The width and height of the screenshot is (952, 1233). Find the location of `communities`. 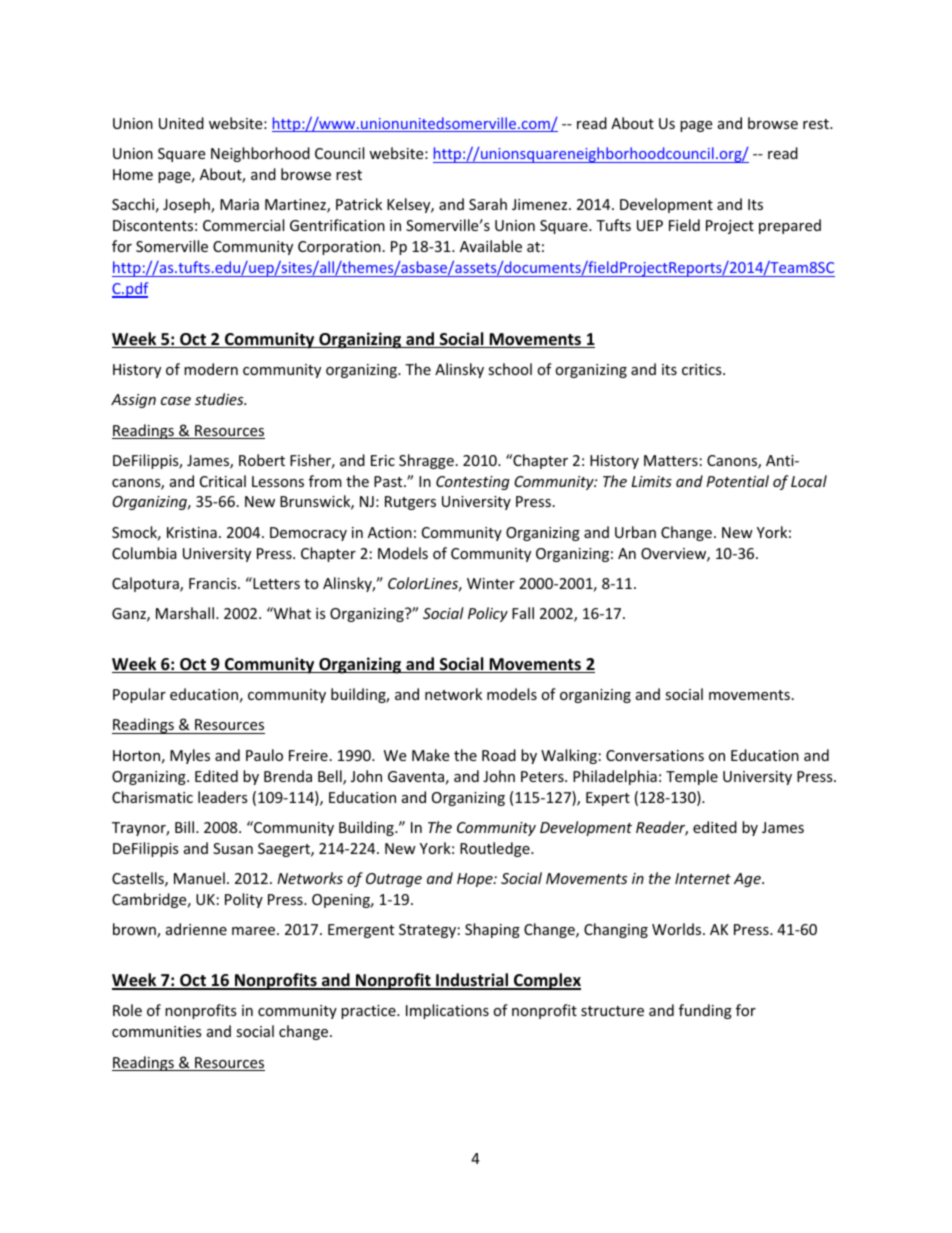

communities is located at coordinates (157, 1031).
